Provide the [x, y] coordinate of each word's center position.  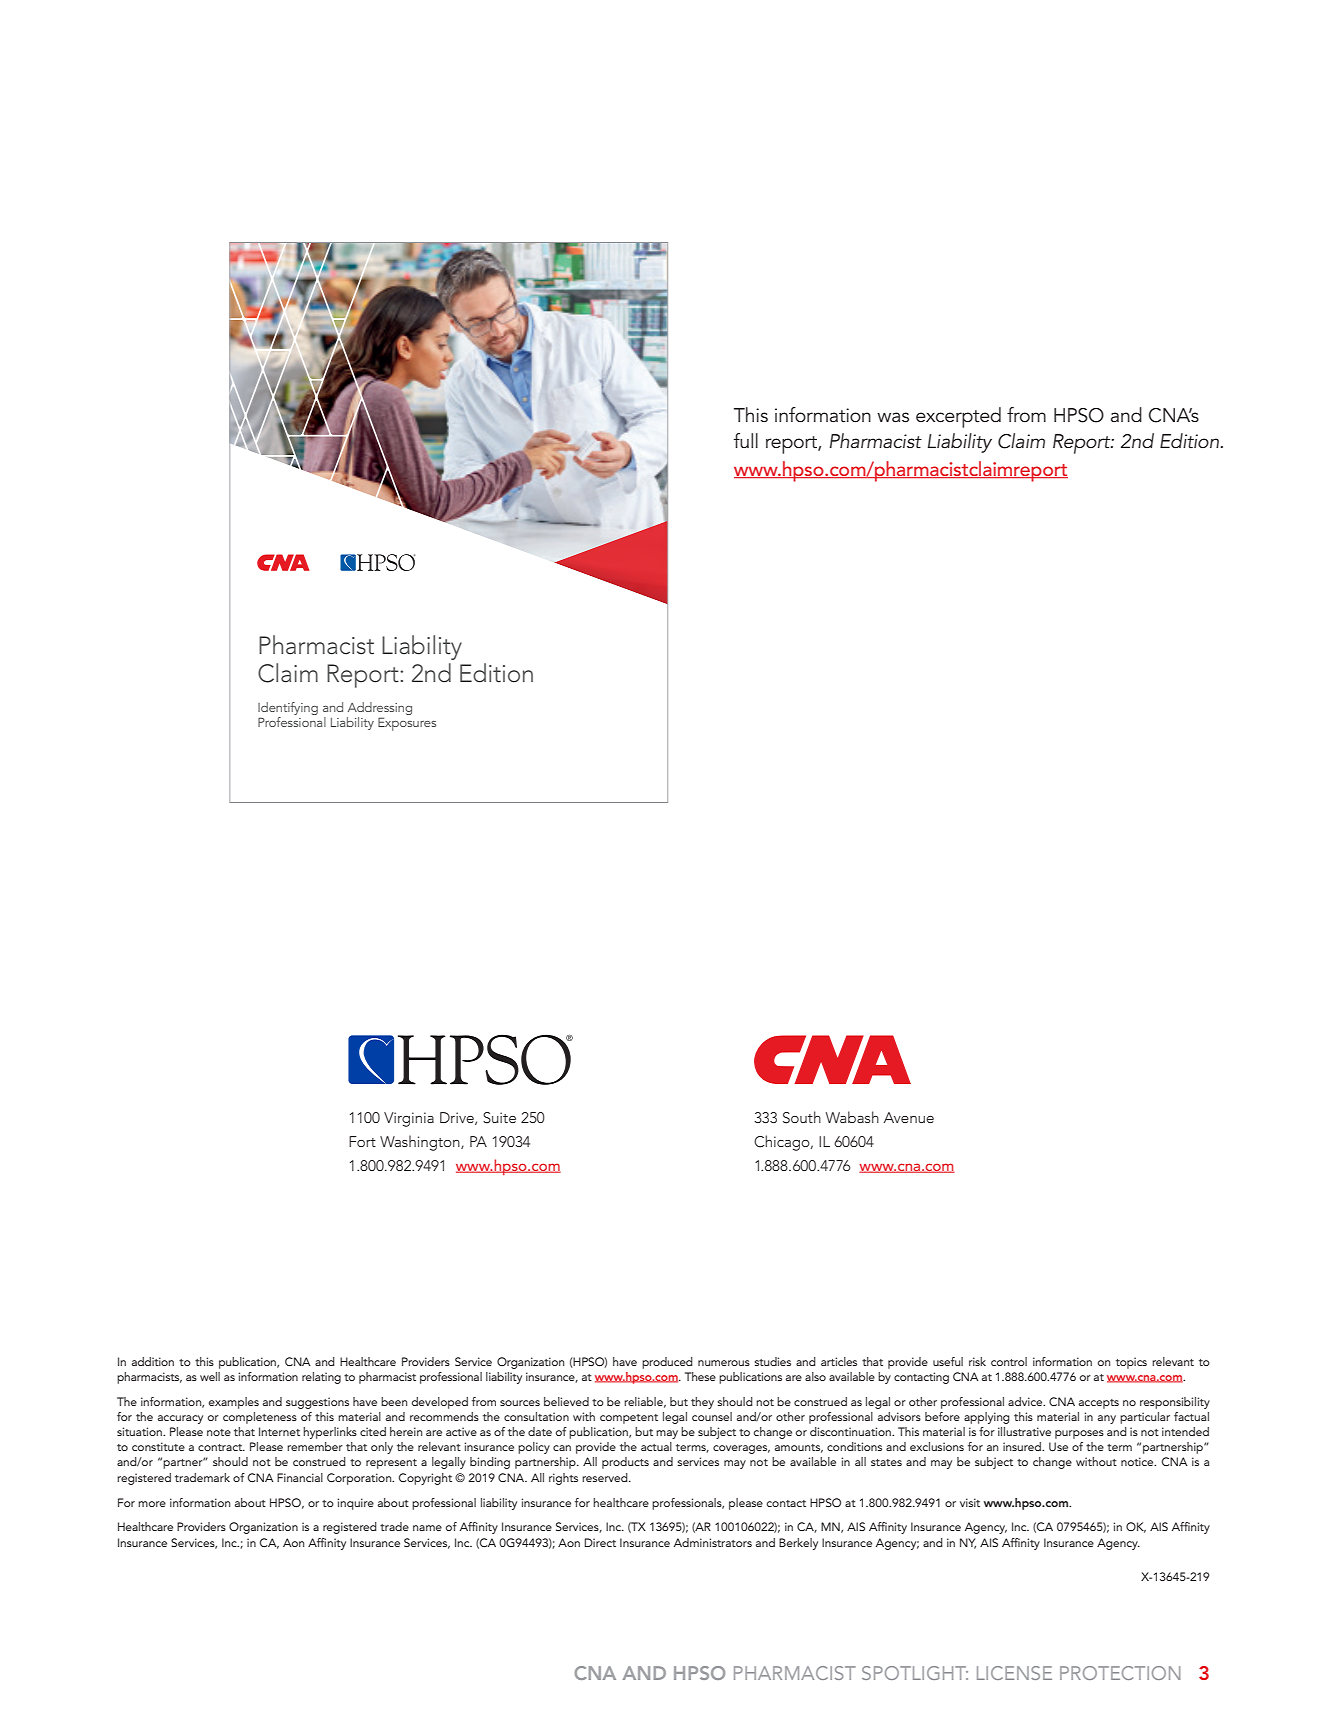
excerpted [958, 417]
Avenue [909, 1117]
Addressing [380, 708]
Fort [362, 1141]
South [802, 1117]
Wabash [852, 1117]
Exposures [407, 724]
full [746, 440]
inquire [355, 1504]
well [210, 1376]
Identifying [288, 708]
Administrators [713, 1542]
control [1009, 1361]
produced [667, 1363]
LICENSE [1014, 1673]
